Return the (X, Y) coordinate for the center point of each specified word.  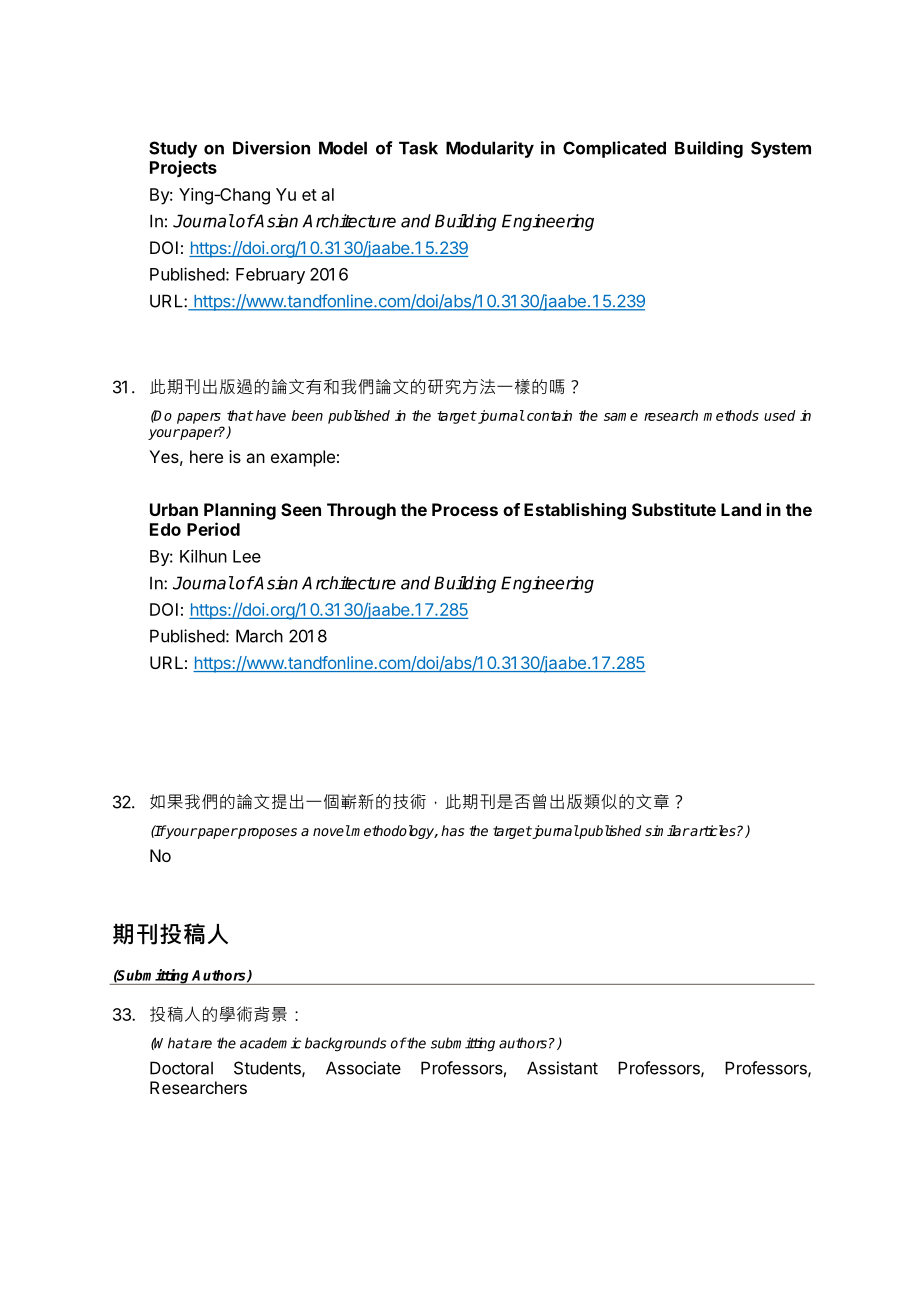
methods (731, 415)
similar (667, 830)
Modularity (490, 149)
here (206, 456)
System (781, 149)
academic (270, 1043)
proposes (267, 833)
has (452, 830)
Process (465, 509)
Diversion (271, 148)
